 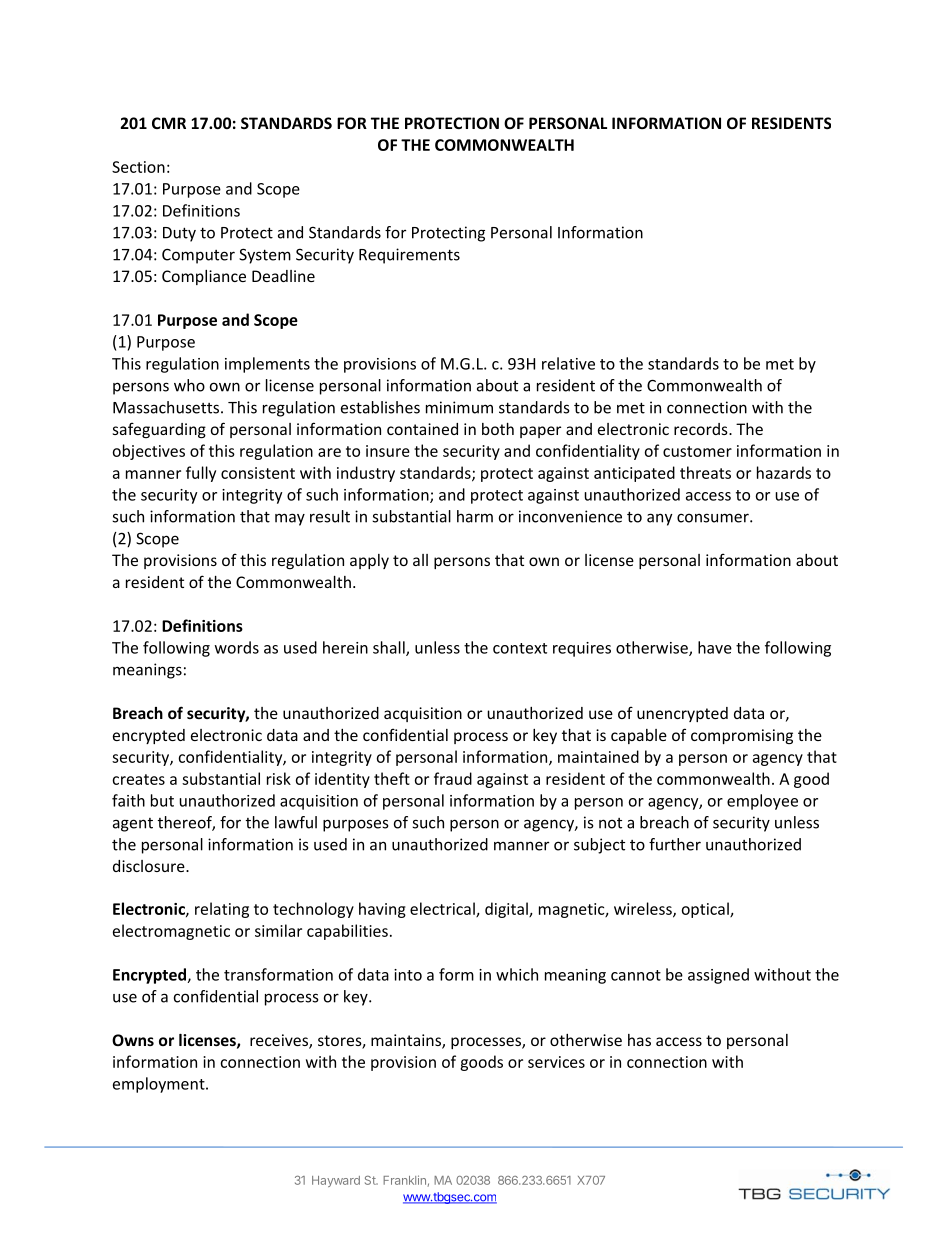 What do you see at coordinates (404, 1180) in the image?
I see `Franklin` at bounding box center [404, 1180].
